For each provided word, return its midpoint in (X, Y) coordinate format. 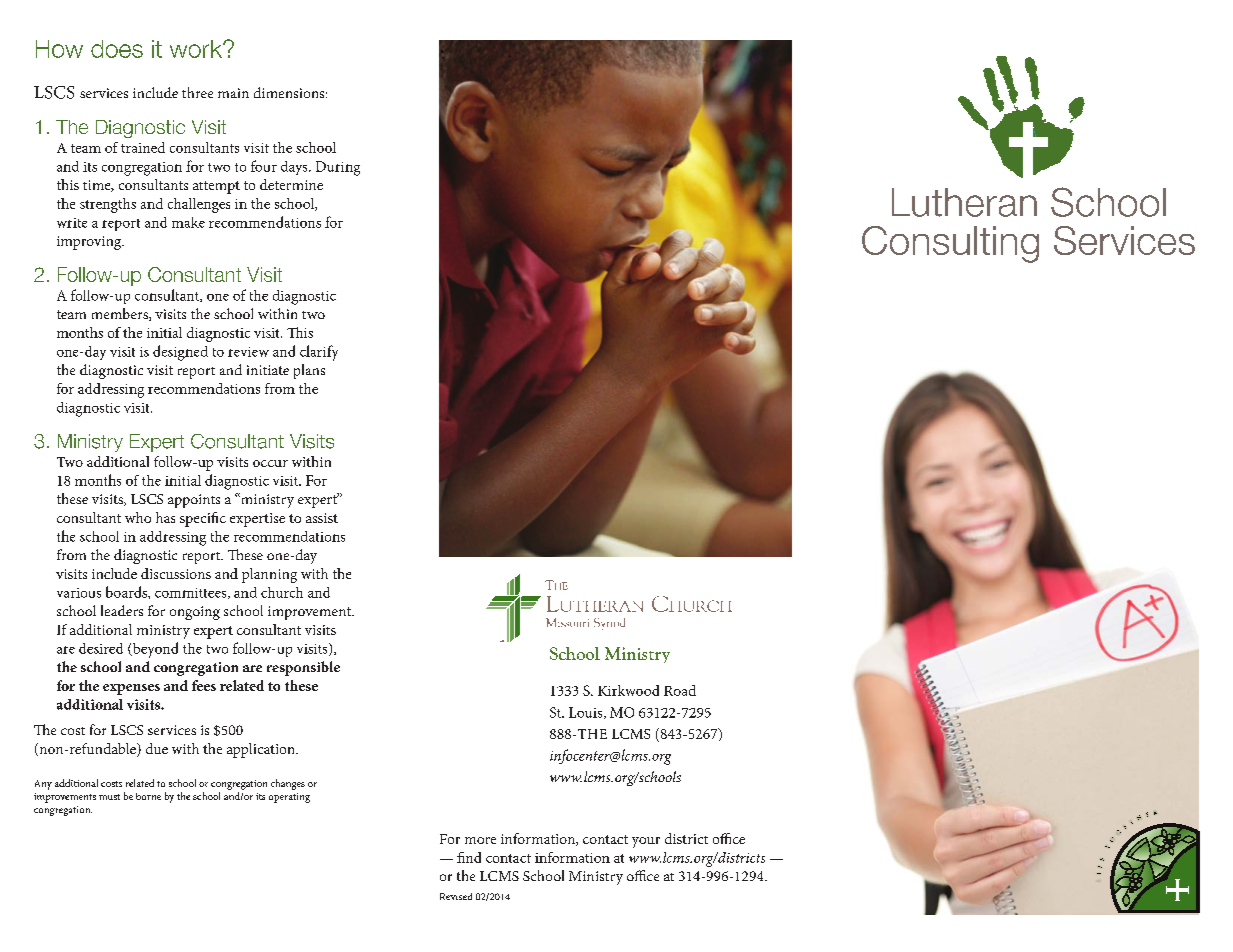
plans (309, 371)
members (121, 314)
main (233, 93)
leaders (122, 610)
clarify (319, 353)
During (338, 168)
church (282, 592)
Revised (456, 896)
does (117, 49)
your (646, 842)
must (109, 797)
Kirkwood (628, 690)
